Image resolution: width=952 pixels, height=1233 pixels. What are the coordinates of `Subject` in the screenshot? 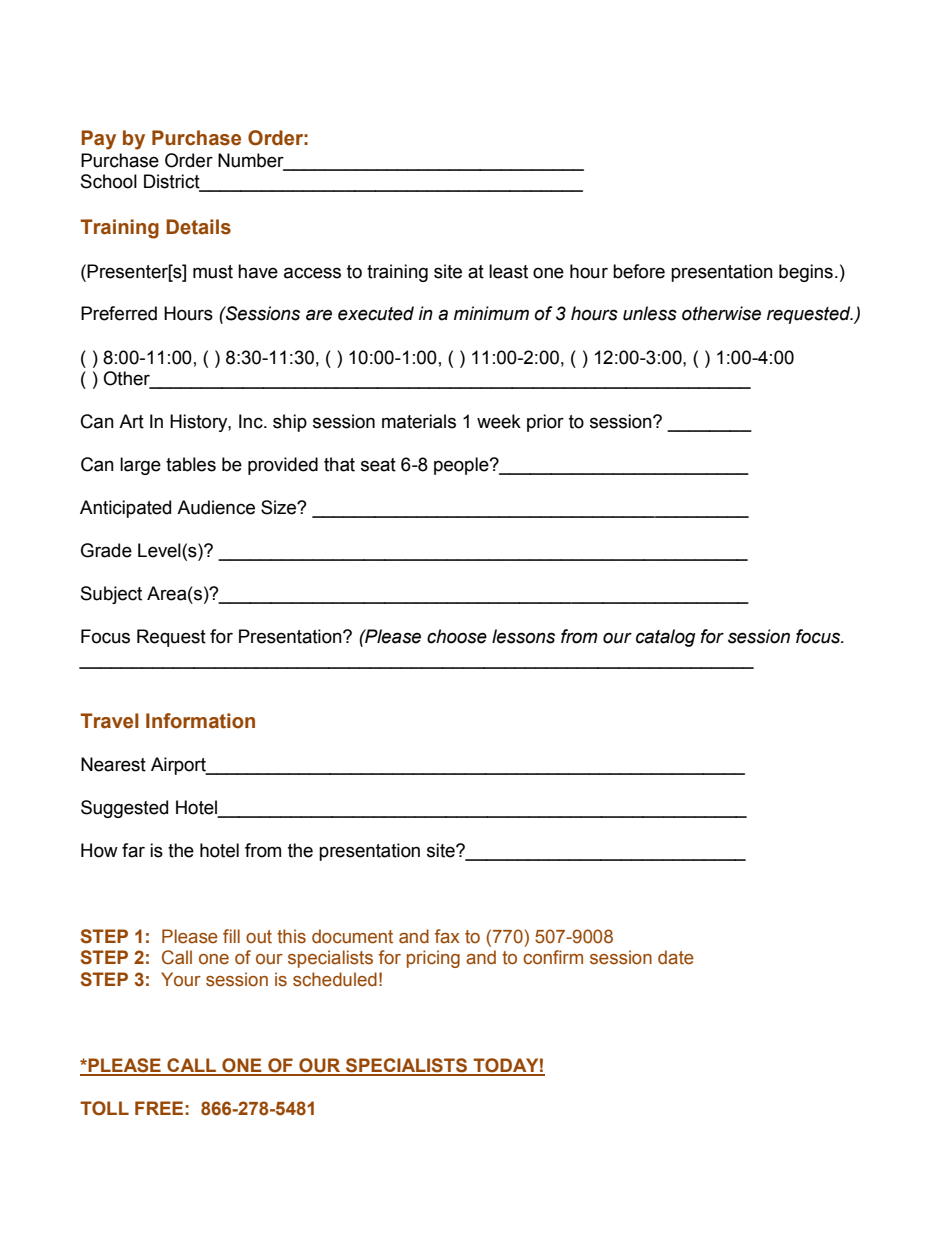 It's located at (111, 595).
